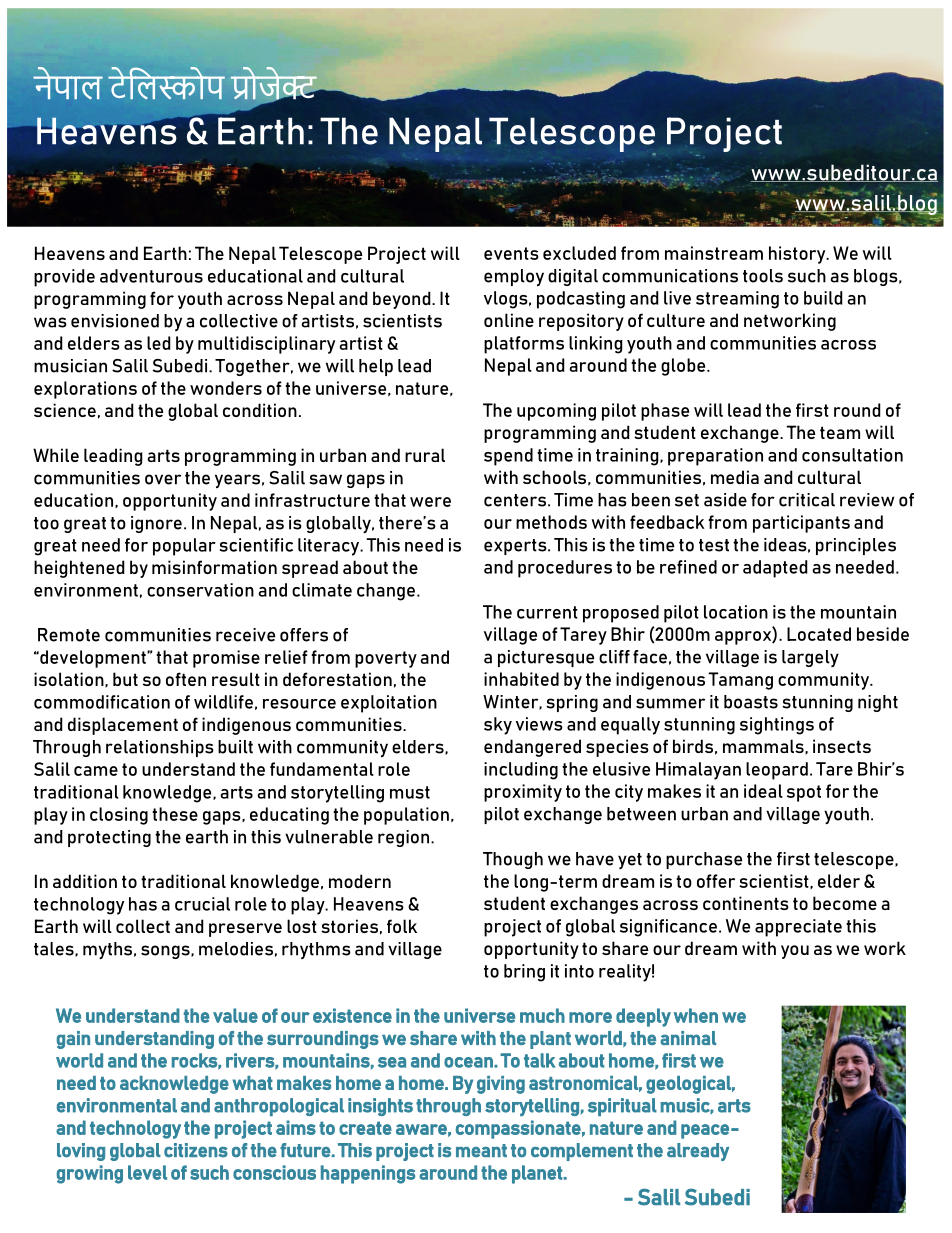  Describe the element at coordinates (402, 926) in the screenshot. I see `folk` at that location.
